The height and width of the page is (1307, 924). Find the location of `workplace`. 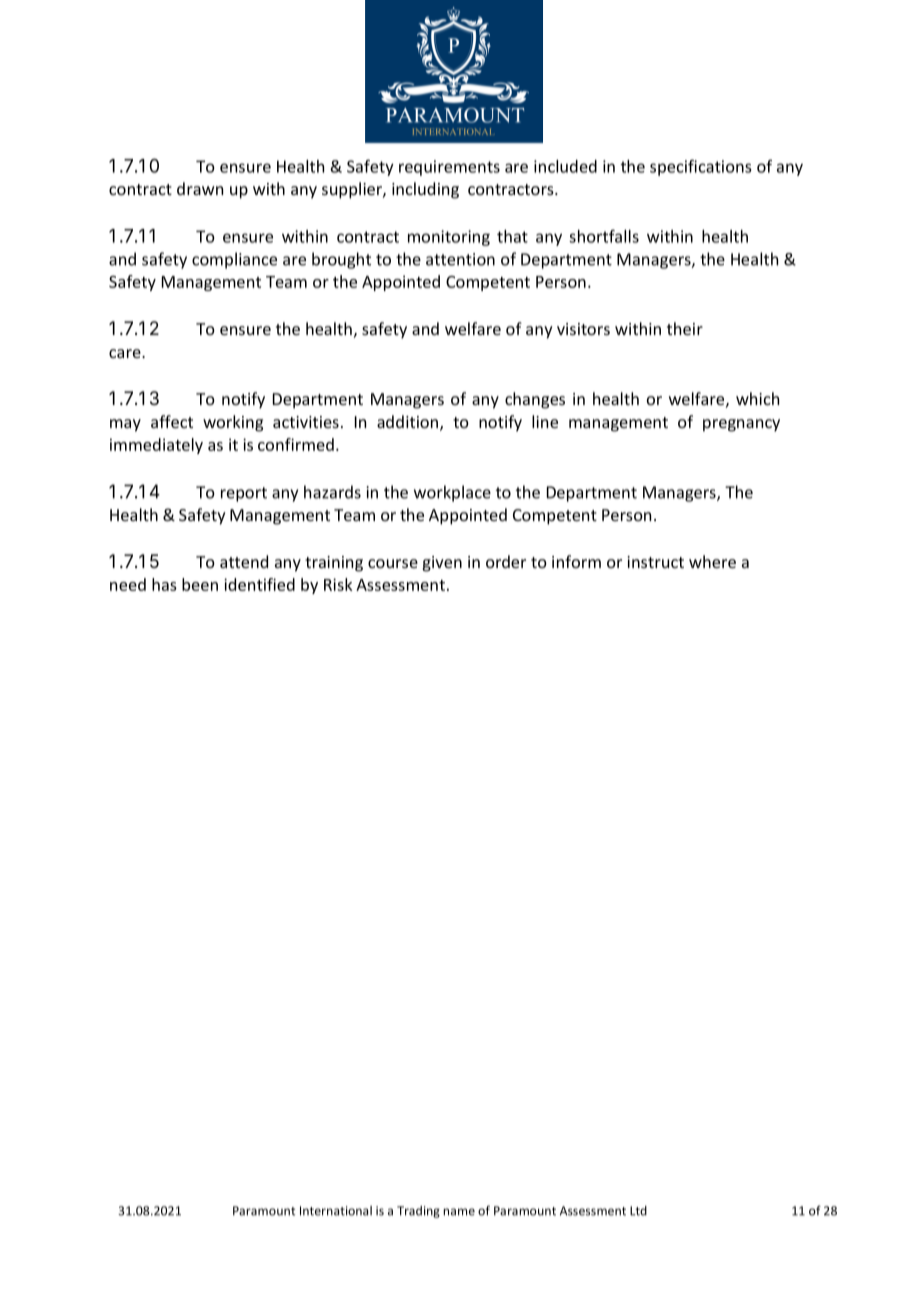

workplace is located at coordinates (452, 493).
